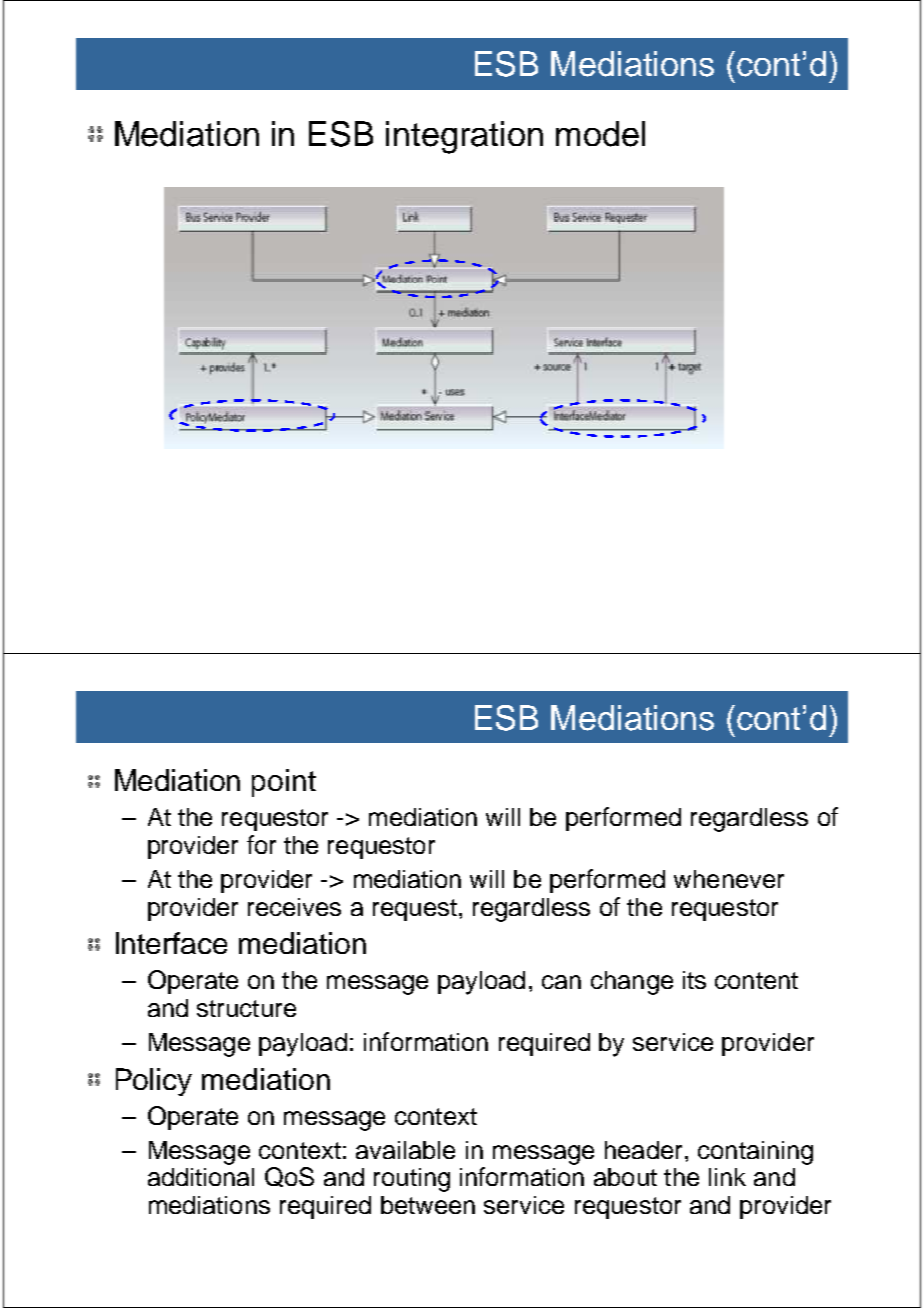  Describe the element at coordinates (464, 137) in the page. I see `integration` at that location.
